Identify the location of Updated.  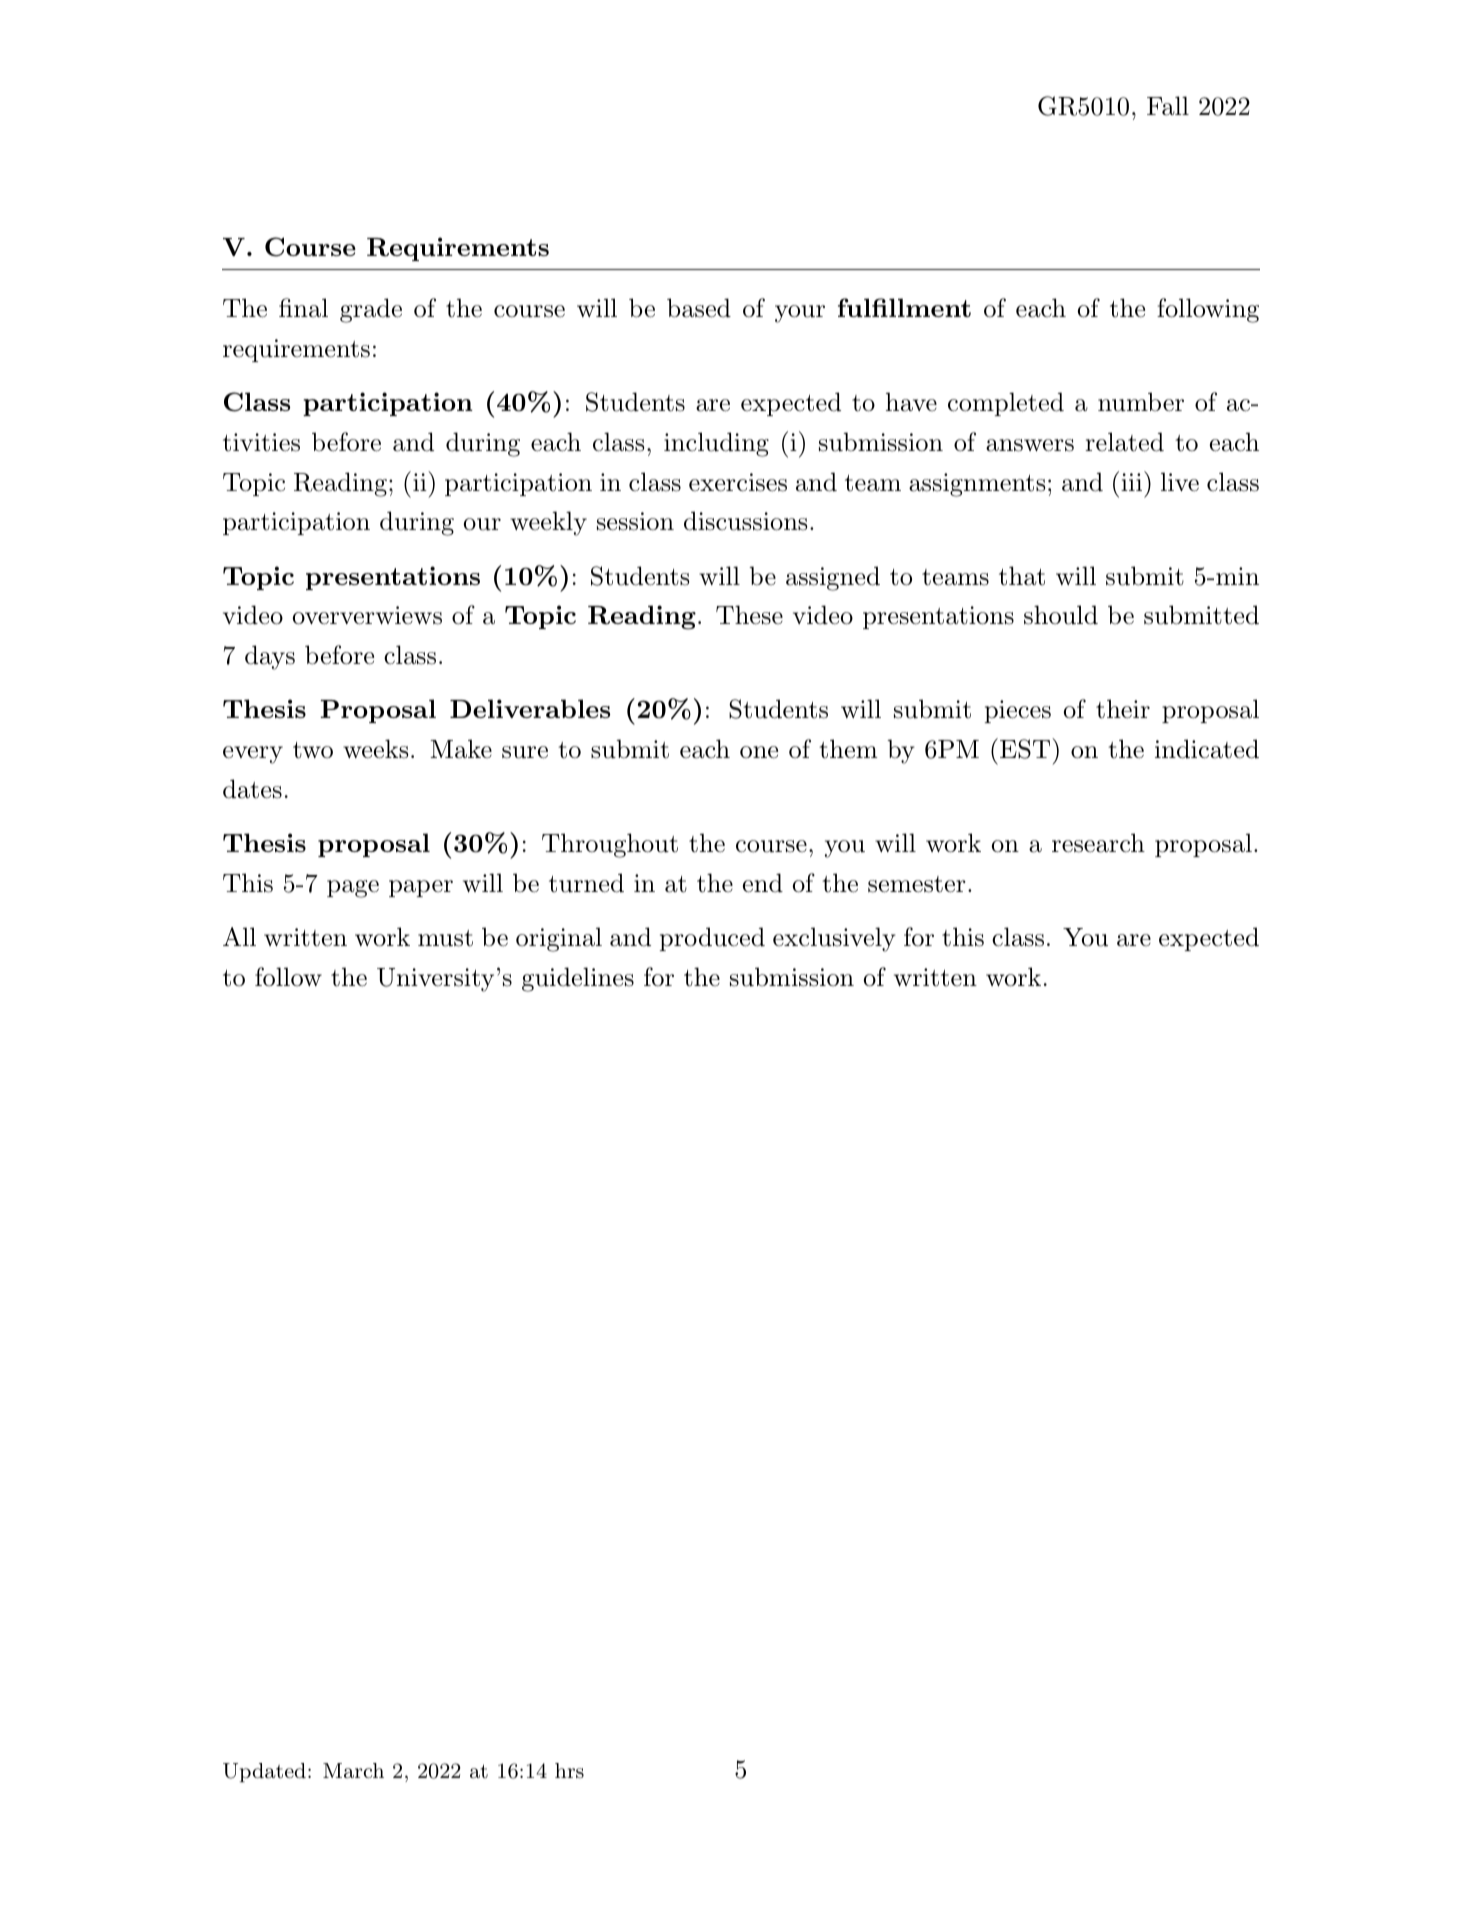
(264, 1772).
